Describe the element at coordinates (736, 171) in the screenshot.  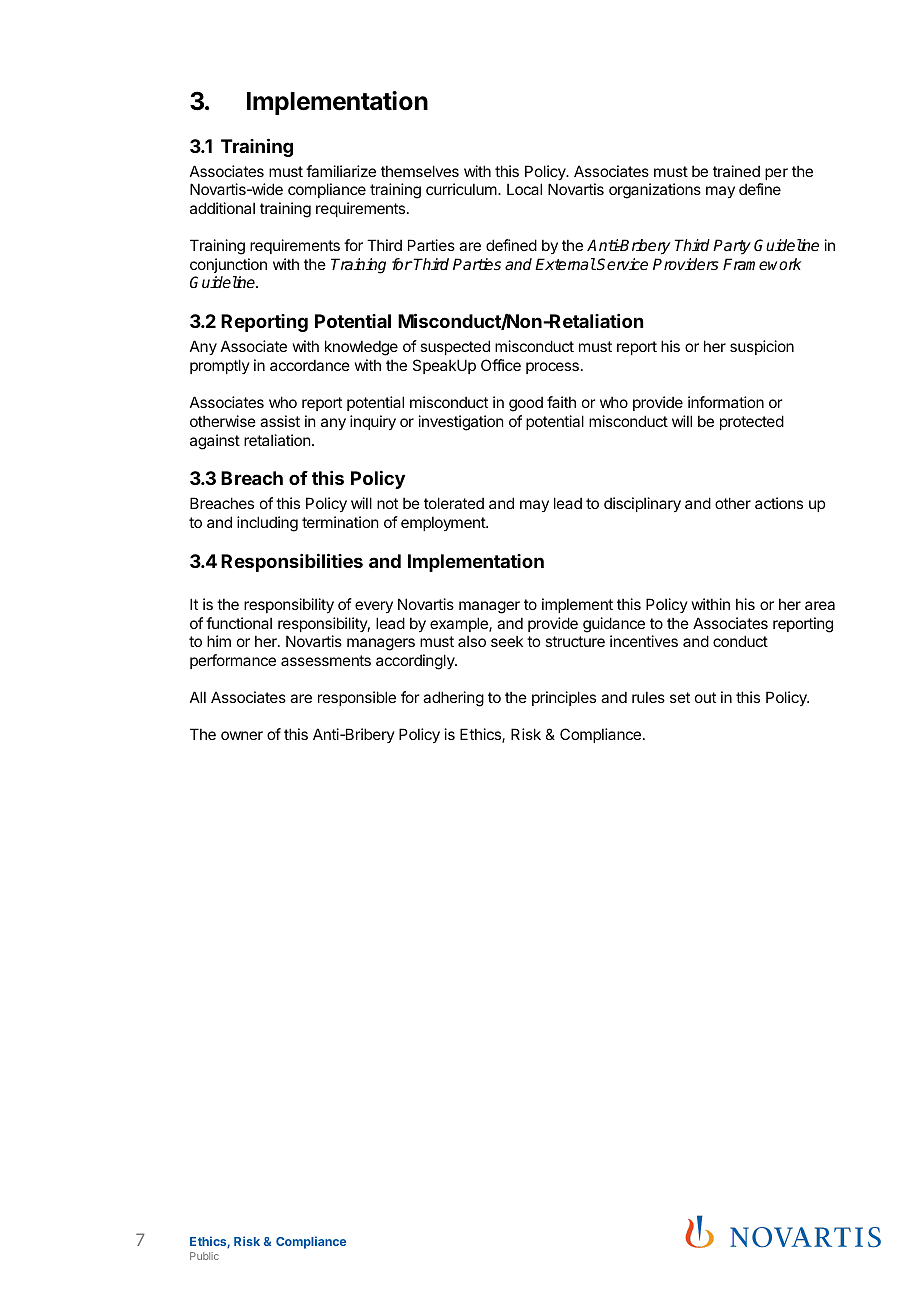
I see `trained` at that location.
